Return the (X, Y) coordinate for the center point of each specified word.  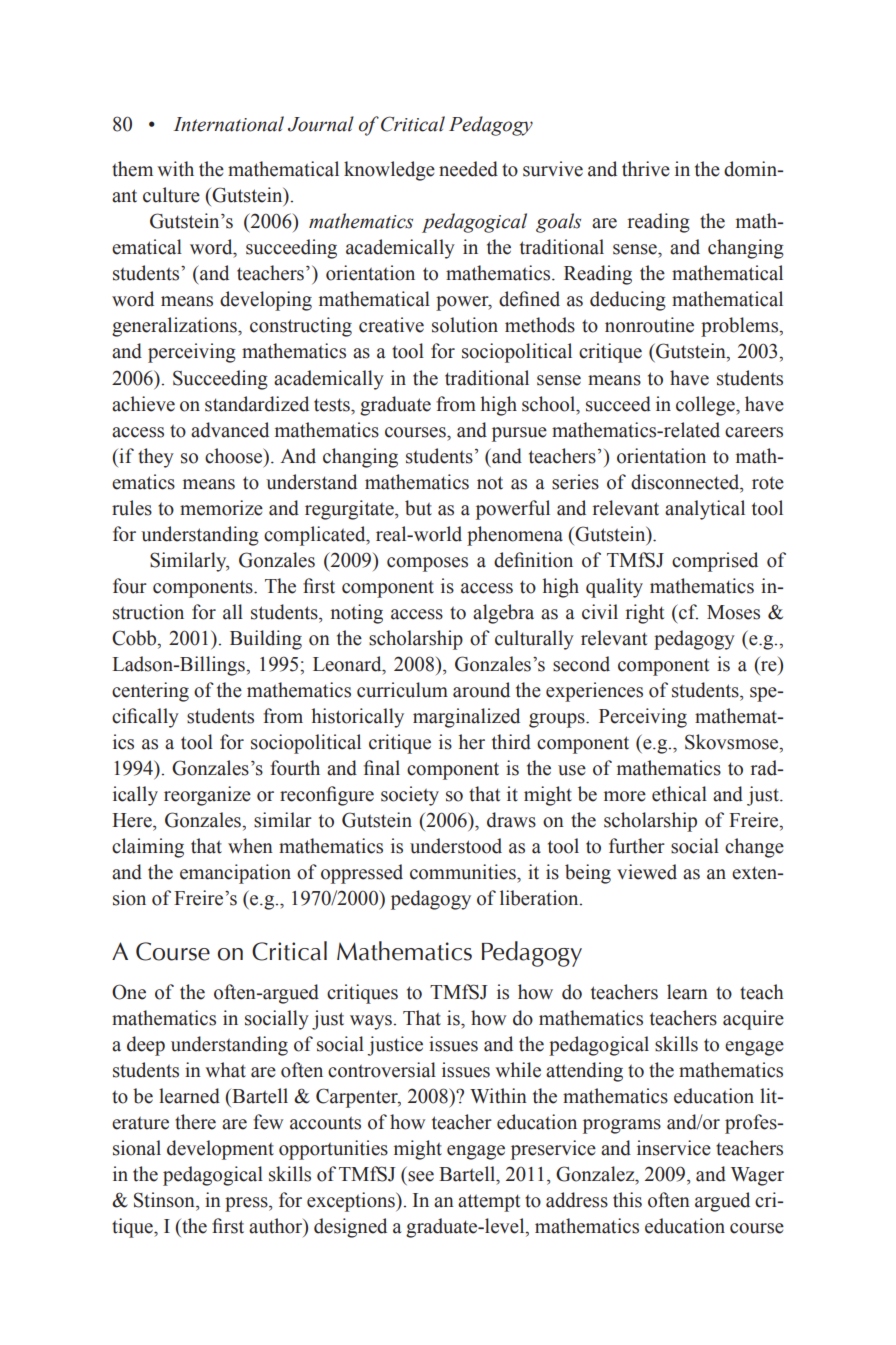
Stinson (165, 1200)
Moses (733, 612)
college (706, 406)
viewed (647, 872)
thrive (646, 169)
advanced (230, 430)
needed (468, 169)
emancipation (235, 874)
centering (150, 692)
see (421, 1176)
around (481, 690)
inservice (674, 1148)
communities (464, 872)
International (228, 124)
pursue (519, 434)
